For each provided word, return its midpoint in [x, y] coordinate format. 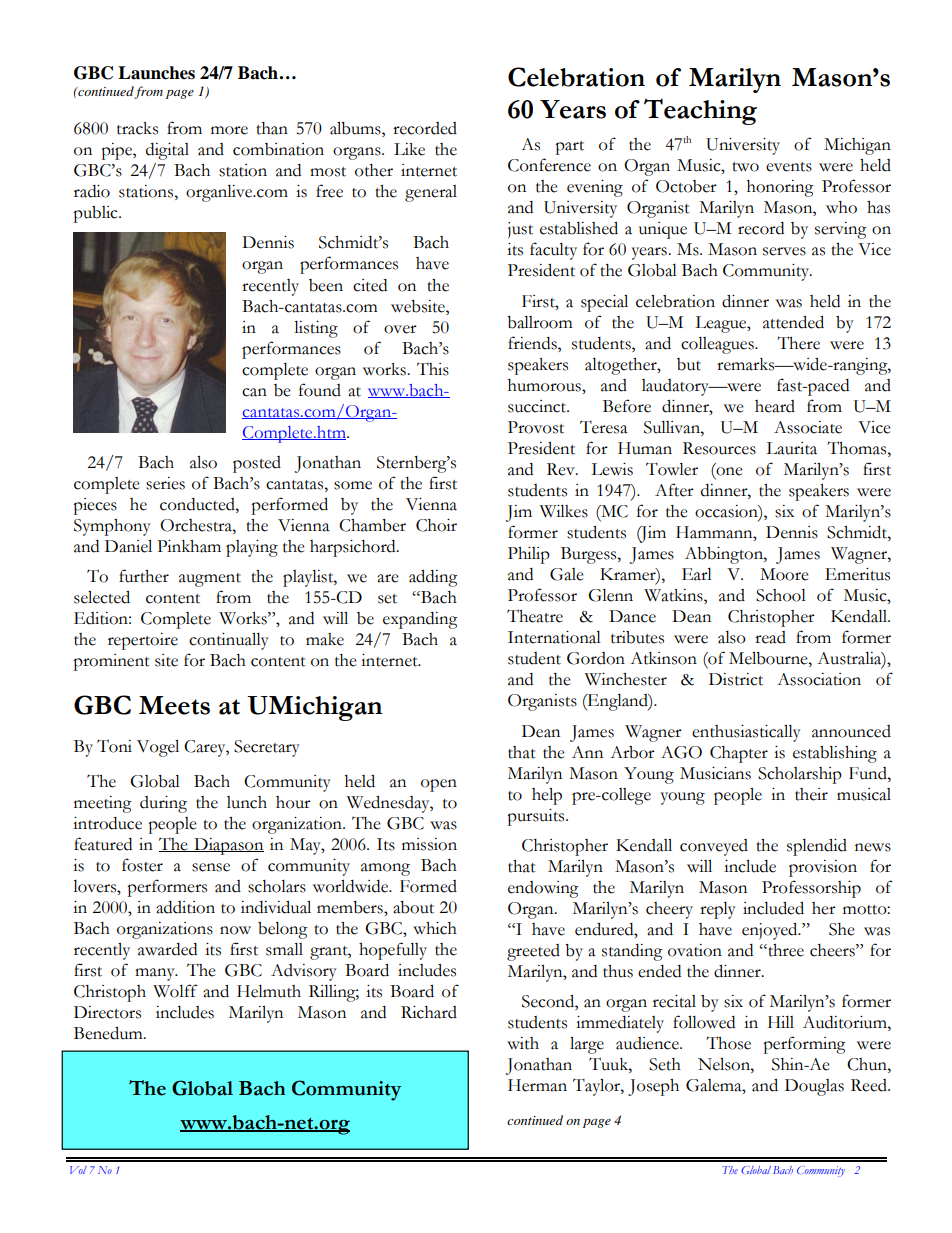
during [163, 804]
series [165, 483]
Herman [537, 1085]
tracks [137, 128]
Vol [78, 1170]
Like [409, 149]
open [439, 785]
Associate [808, 427]
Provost [536, 427]
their [811, 794]
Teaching [700, 111]
